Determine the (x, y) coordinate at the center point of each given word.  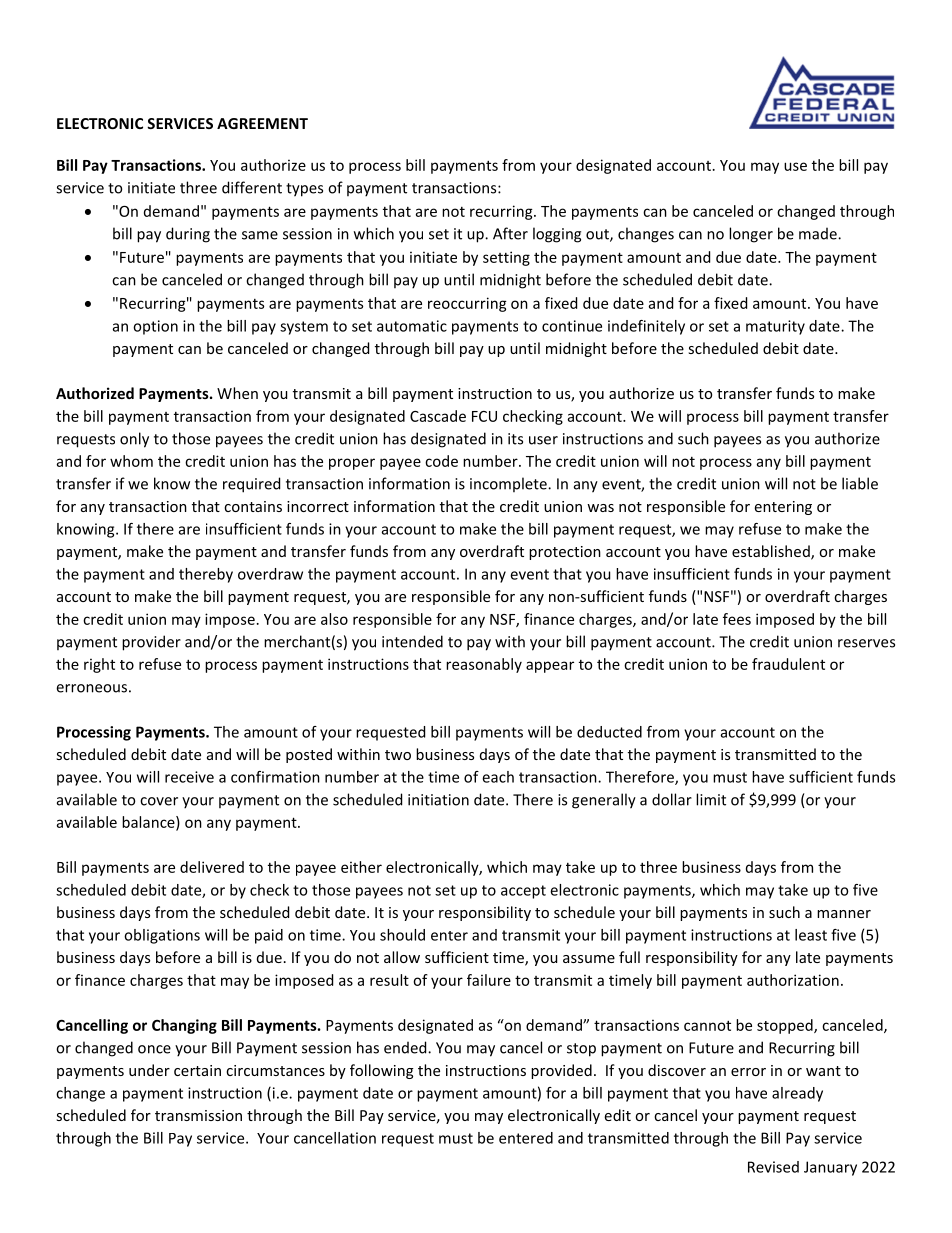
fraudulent (788, 664)
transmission (198, 1115)
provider (151, 643)
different (252, 187)
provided (561, 1071)
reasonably (484, 665)
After (510, 233)
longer (751, 235)
